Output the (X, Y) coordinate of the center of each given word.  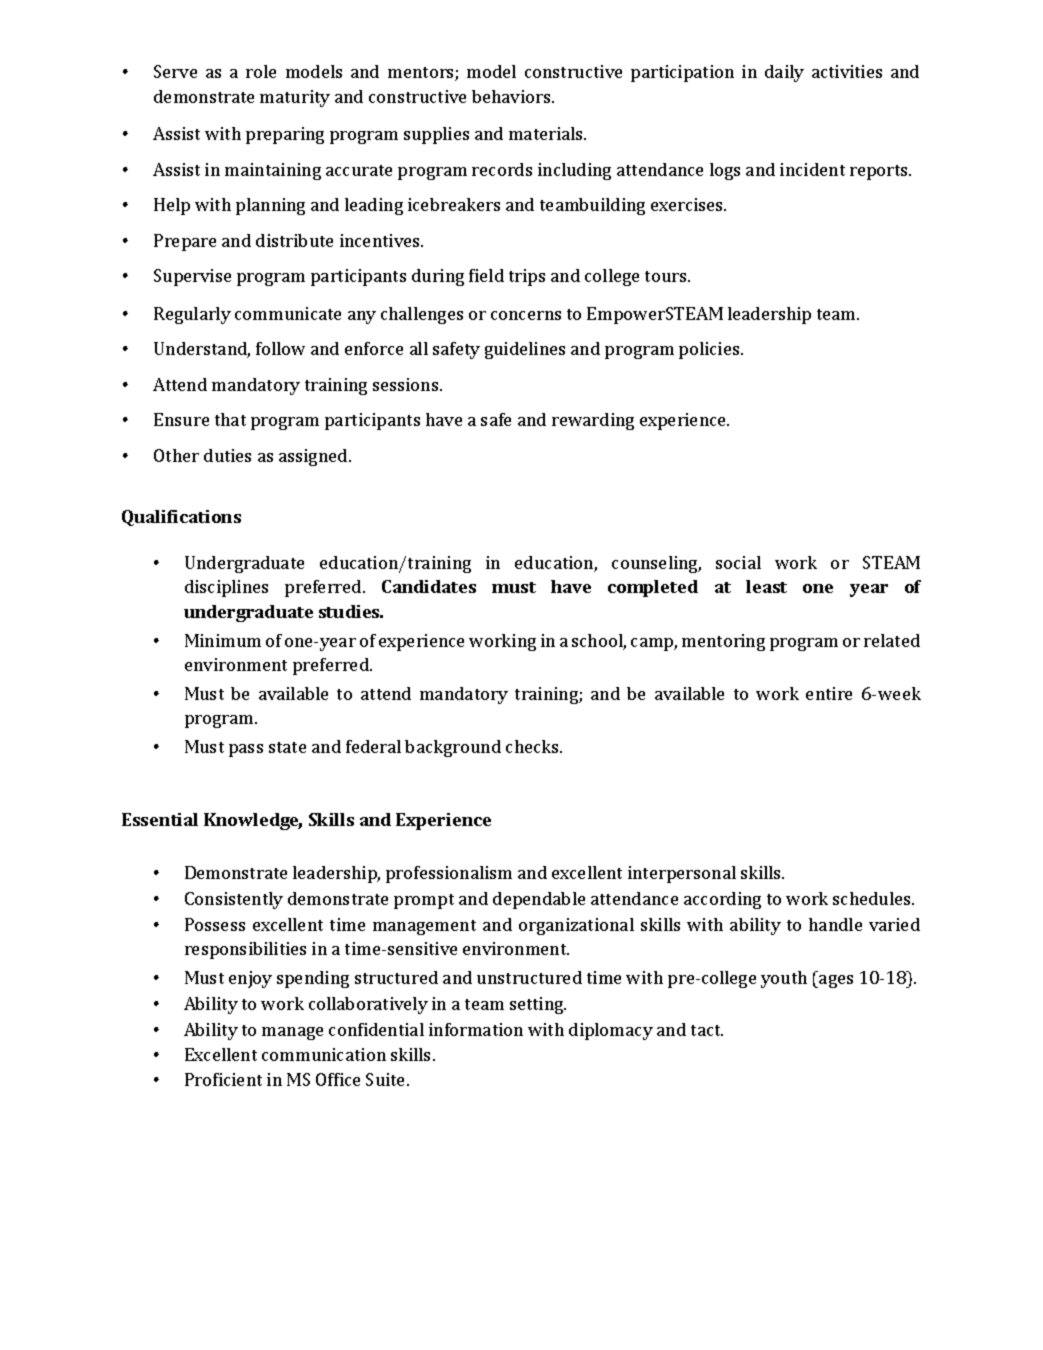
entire (829, 693)
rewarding (593, 421)
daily (784, 73)
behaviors (512, 96)
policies (710, 350)
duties (227, 455)
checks (533, 746)
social (738, 562)
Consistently (234, 900)
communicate (288, 313)
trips (527, 277)
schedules (873, 898)
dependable (539, 900)
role (261, 71)
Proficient (223, 1079)
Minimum (223, 640)
